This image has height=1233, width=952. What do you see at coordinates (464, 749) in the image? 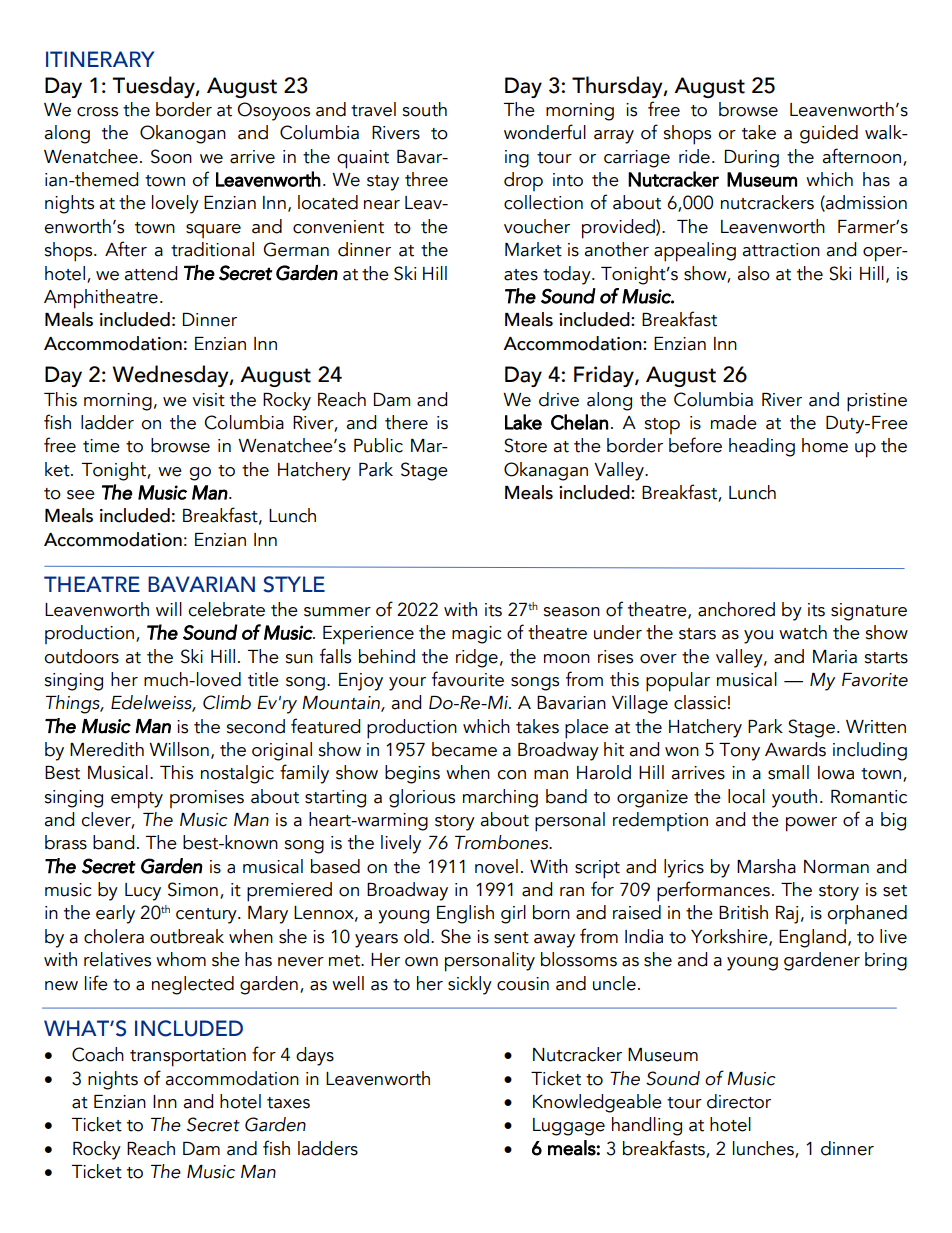
I see `became` at bounding box center [464, 749].
